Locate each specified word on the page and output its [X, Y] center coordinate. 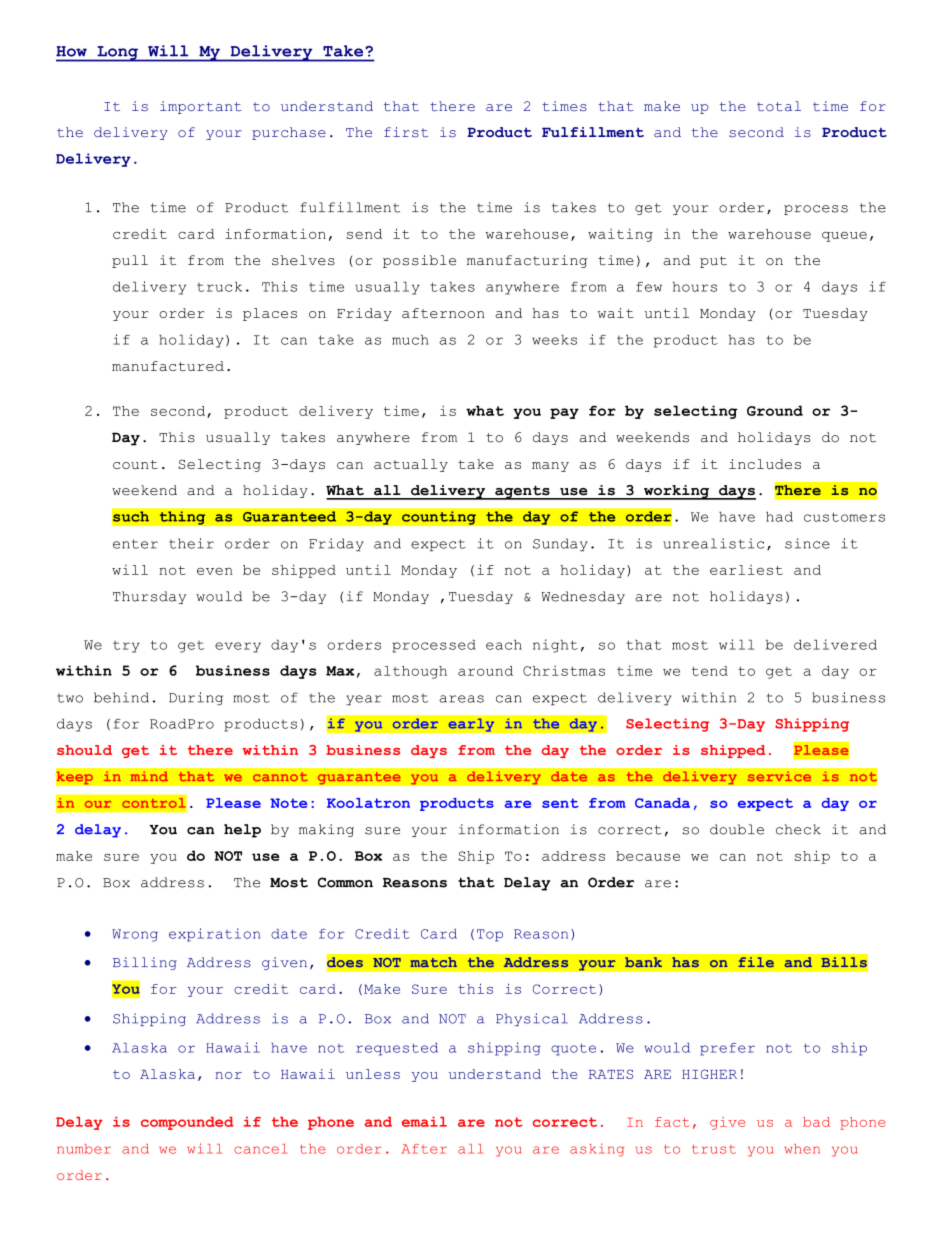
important [201, 107]
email [424, 1122]
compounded [187, 1123]
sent [560, 803]
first [406, 132]
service [779, 776]
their [191, 543]
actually [411, 465]
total [779, 106]
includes [765, 464]
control [154, 802]
